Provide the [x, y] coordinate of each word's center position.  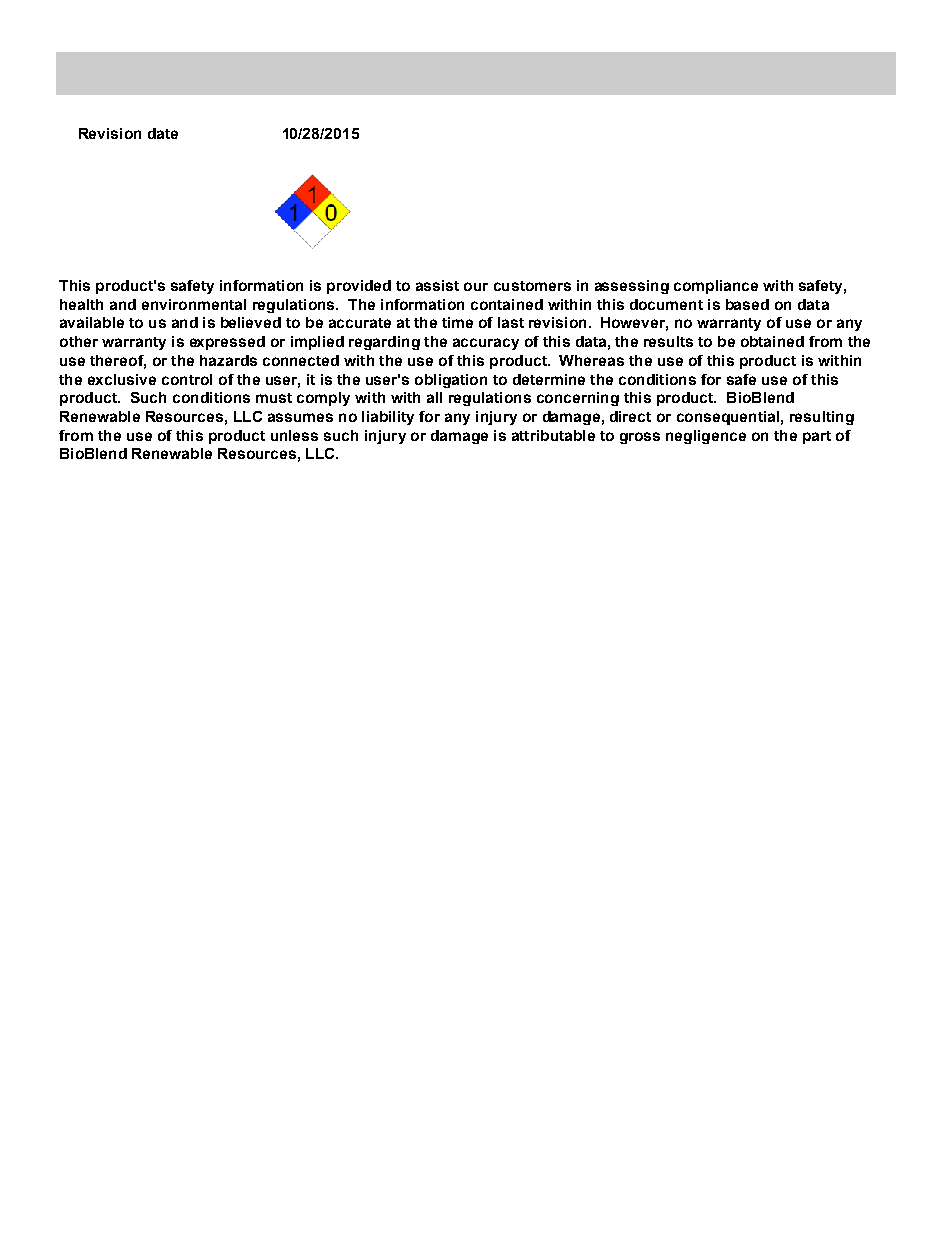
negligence [706, 437]
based [747, 304]
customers [532, 286]
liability [388, 418]
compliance [716, 287]
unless [294, 435]
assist [437, 285]
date [163, 133]
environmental [194, 304]
